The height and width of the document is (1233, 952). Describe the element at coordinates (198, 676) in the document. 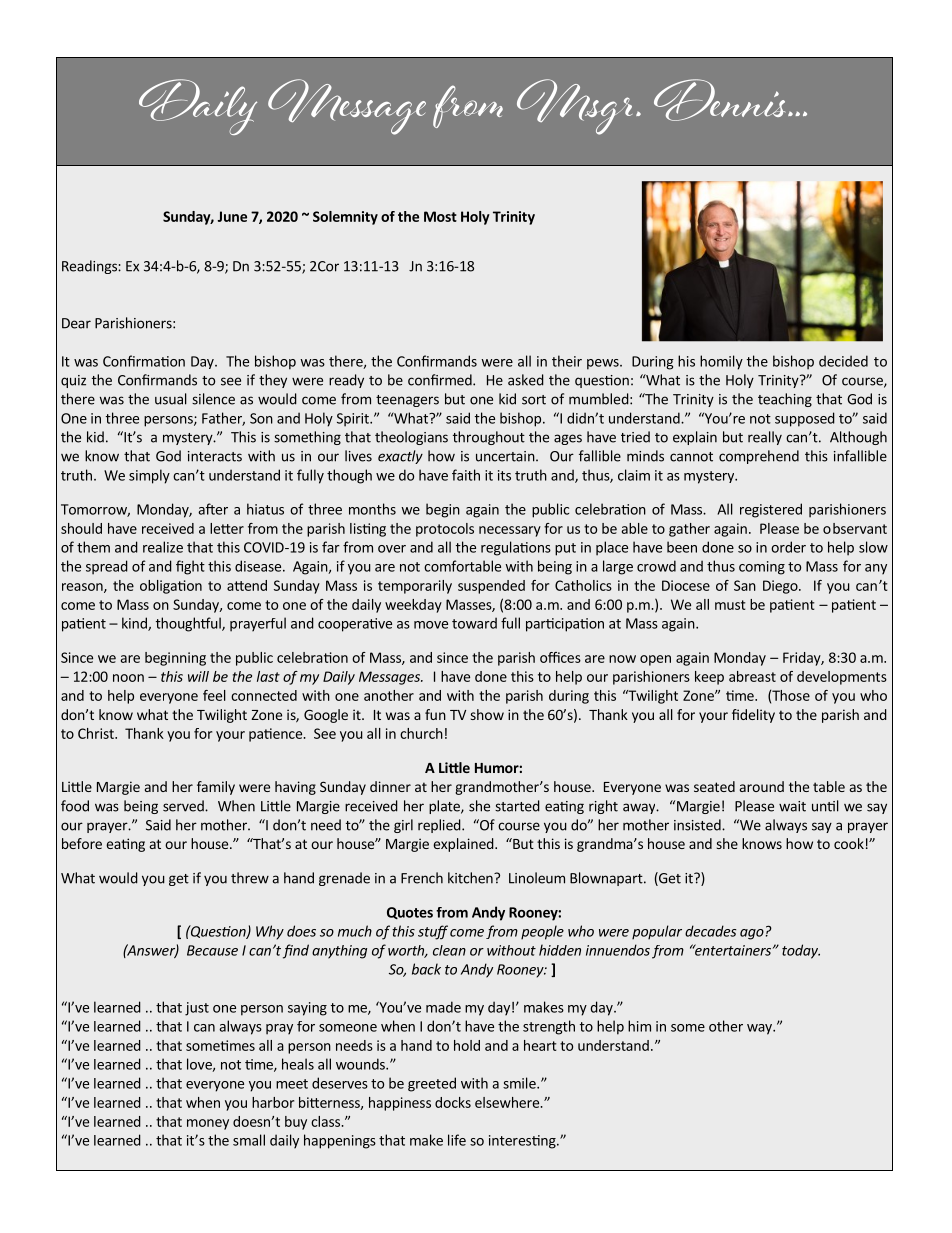

I see `will` at that location.
